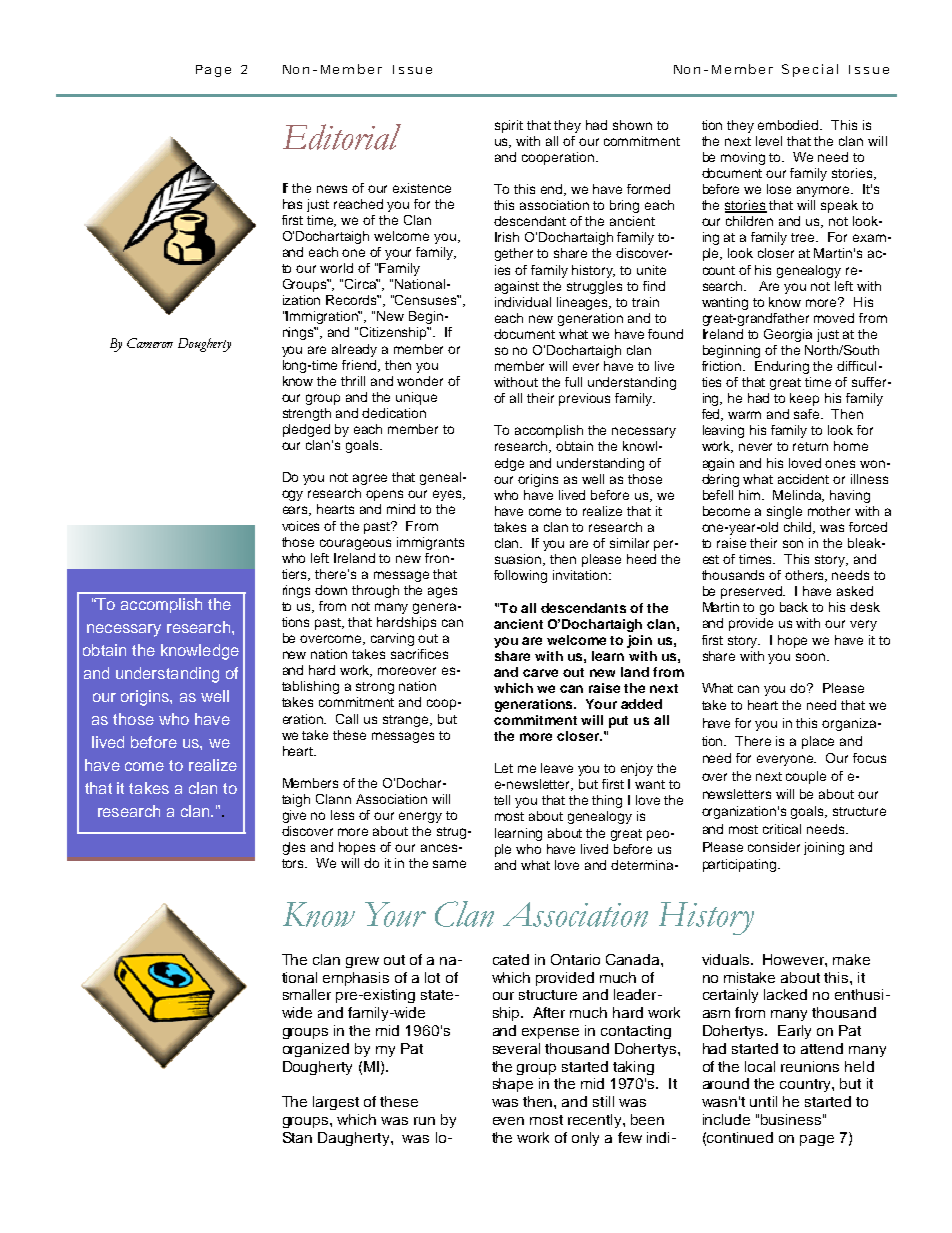  Describe the element at coordinates (294, 816) in the document. I see `give` at that location.
